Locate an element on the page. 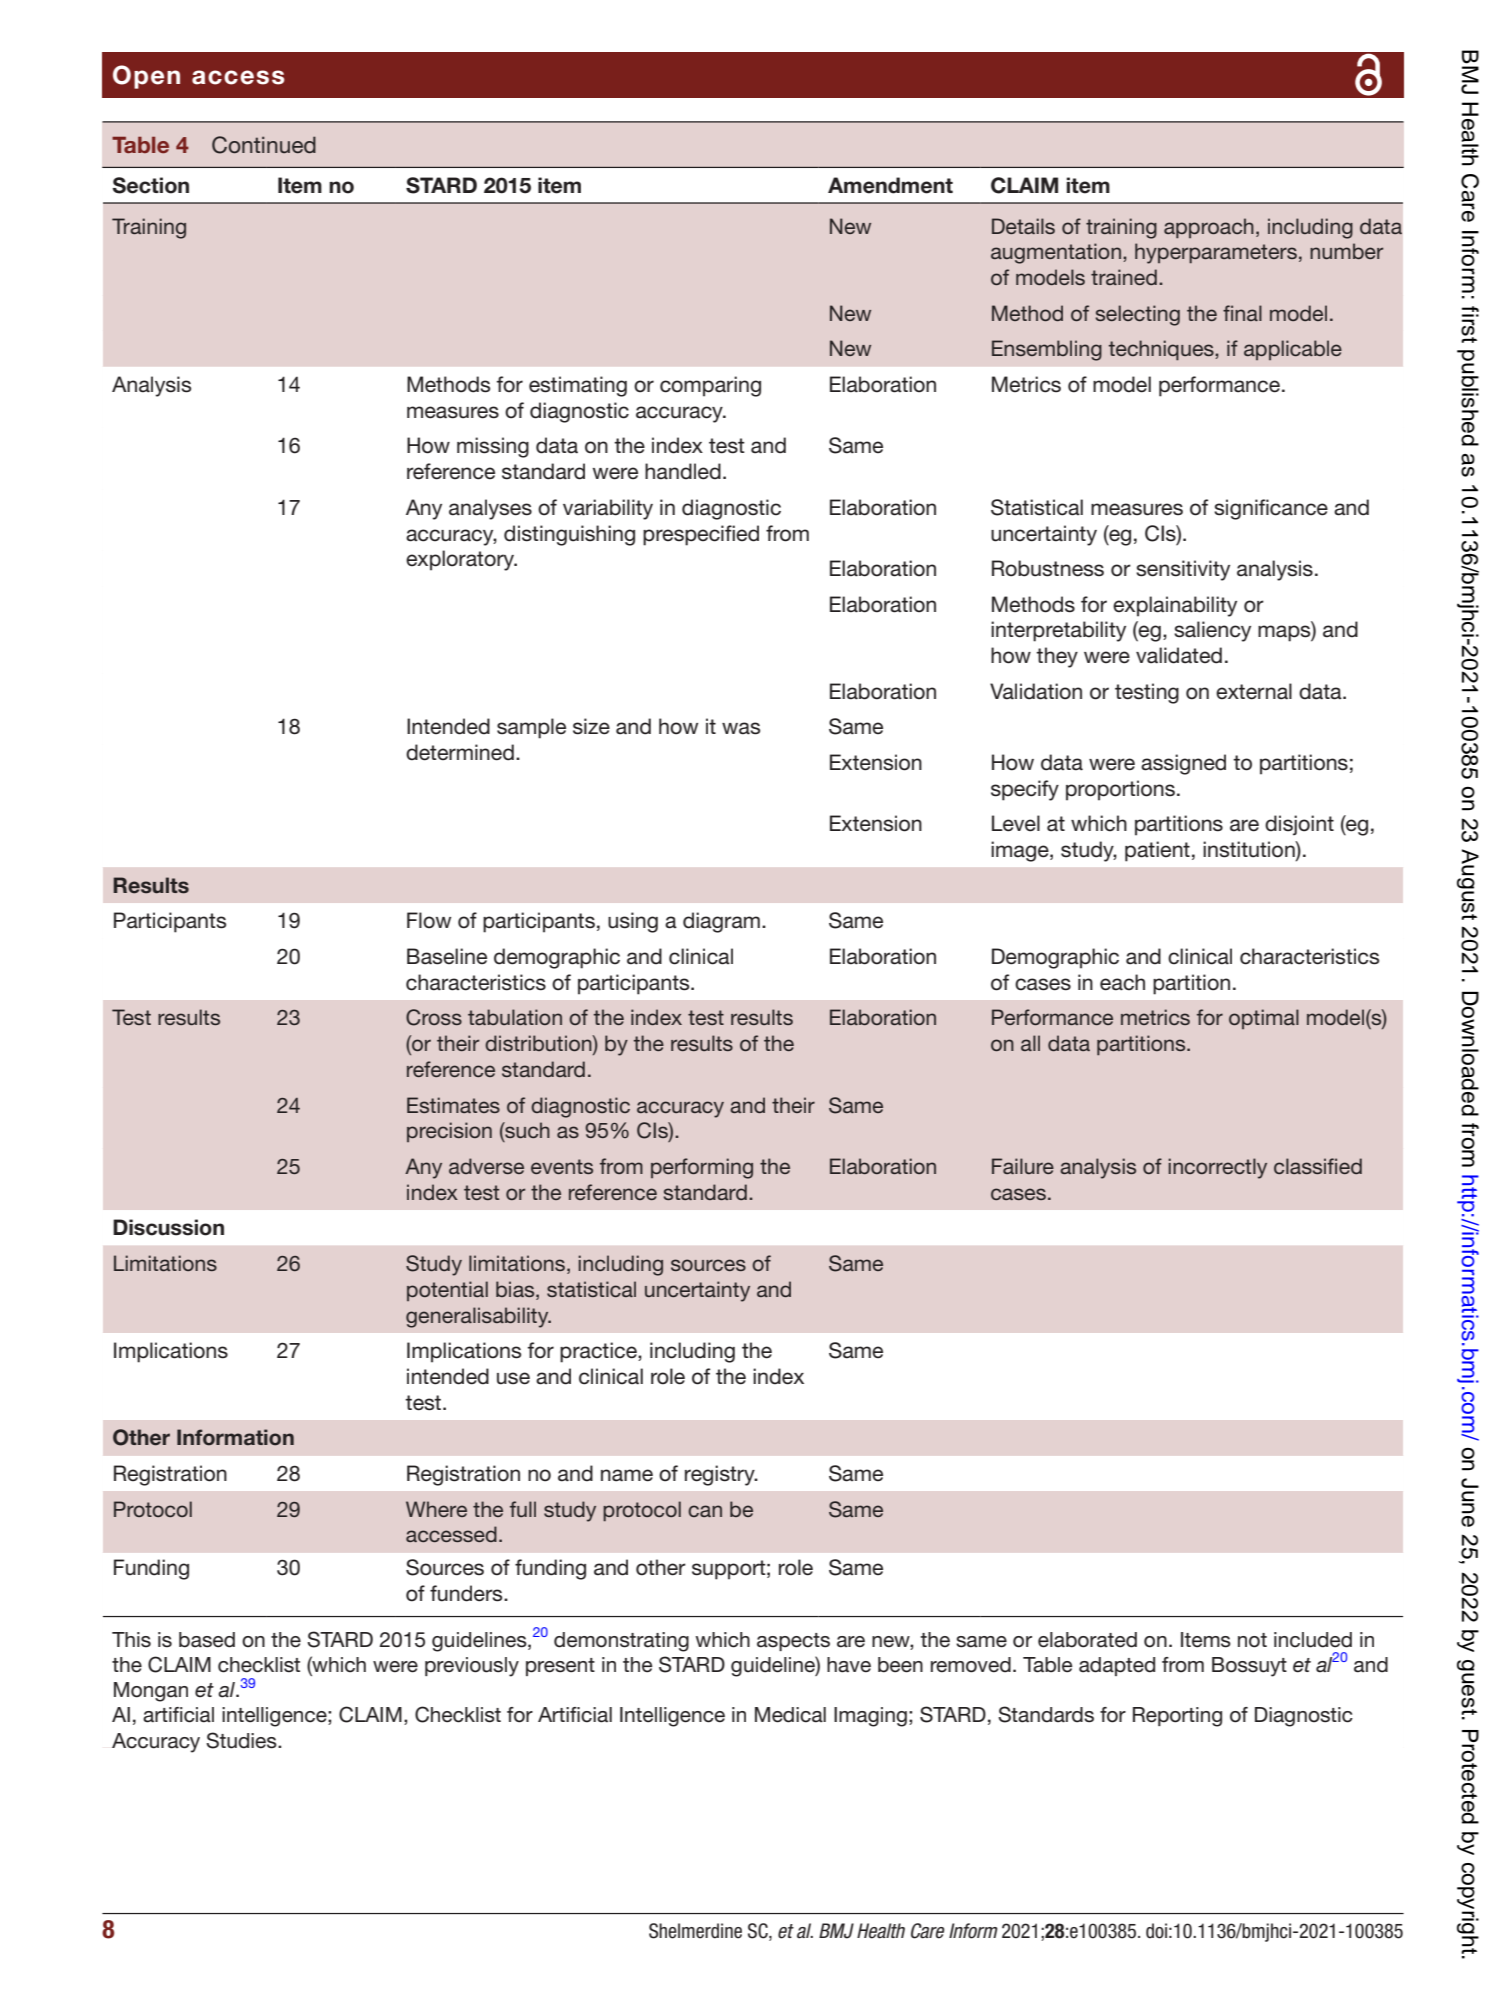  Continued is located at coordinates (264, 145).
